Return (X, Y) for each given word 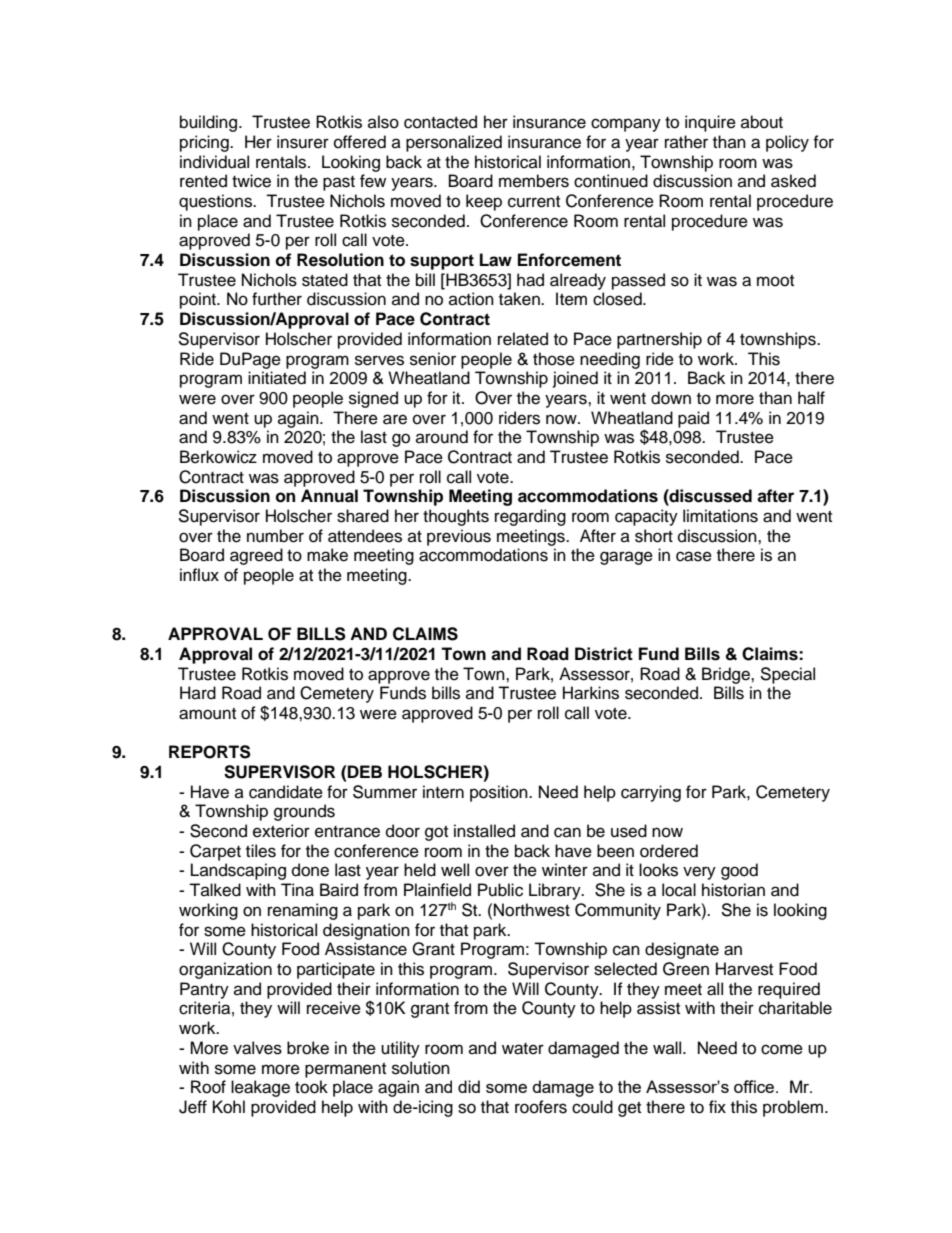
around (442, 437)
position (500, 793)
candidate (286, 792)
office (755, 1086)
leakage (260, 1088)
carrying (651, 793)
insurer (303, 142)
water (523, 1049)
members (534, 181)
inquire (710, 123)
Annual (329, 496)
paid (693, 419)
